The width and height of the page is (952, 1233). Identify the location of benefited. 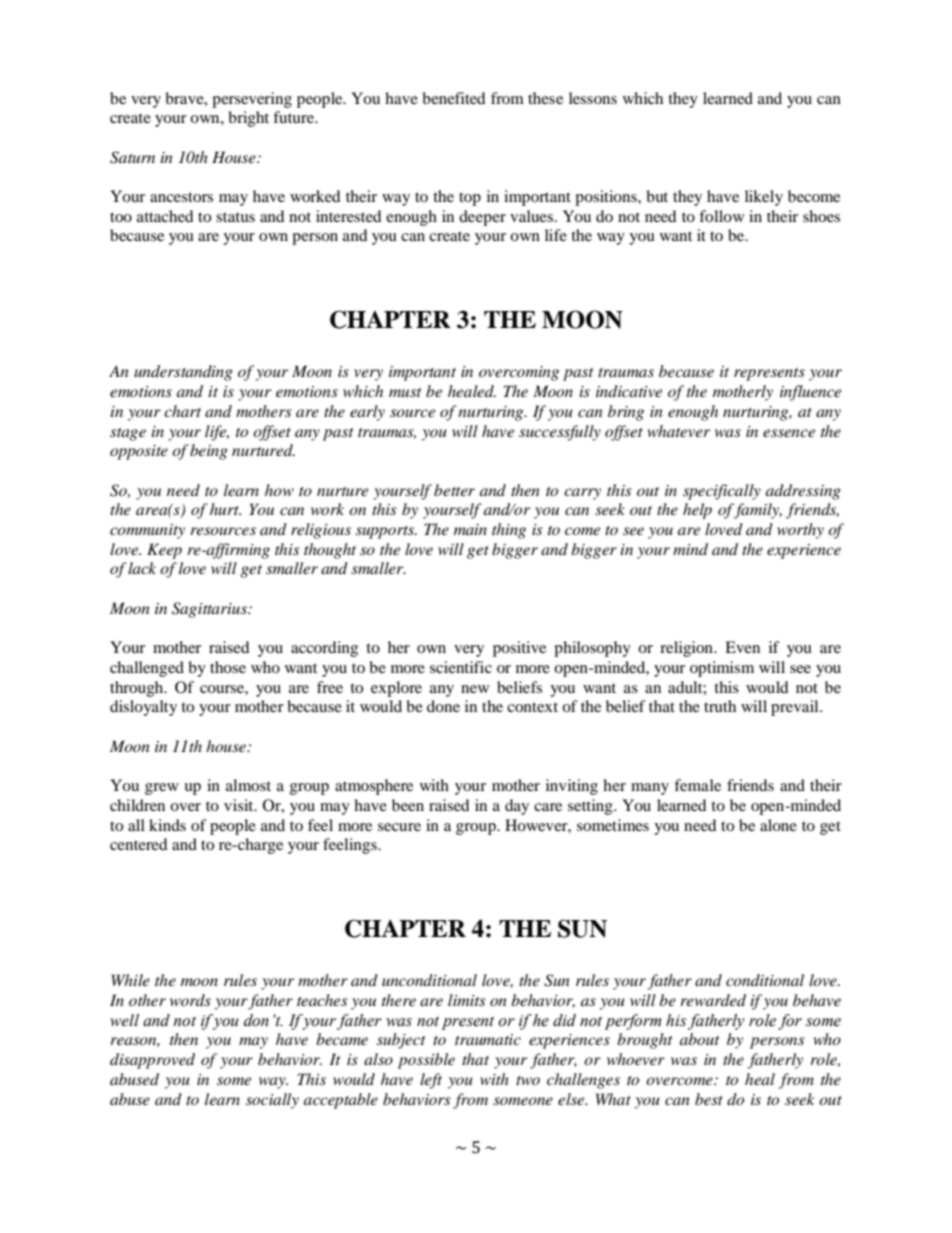
(454, 98).
